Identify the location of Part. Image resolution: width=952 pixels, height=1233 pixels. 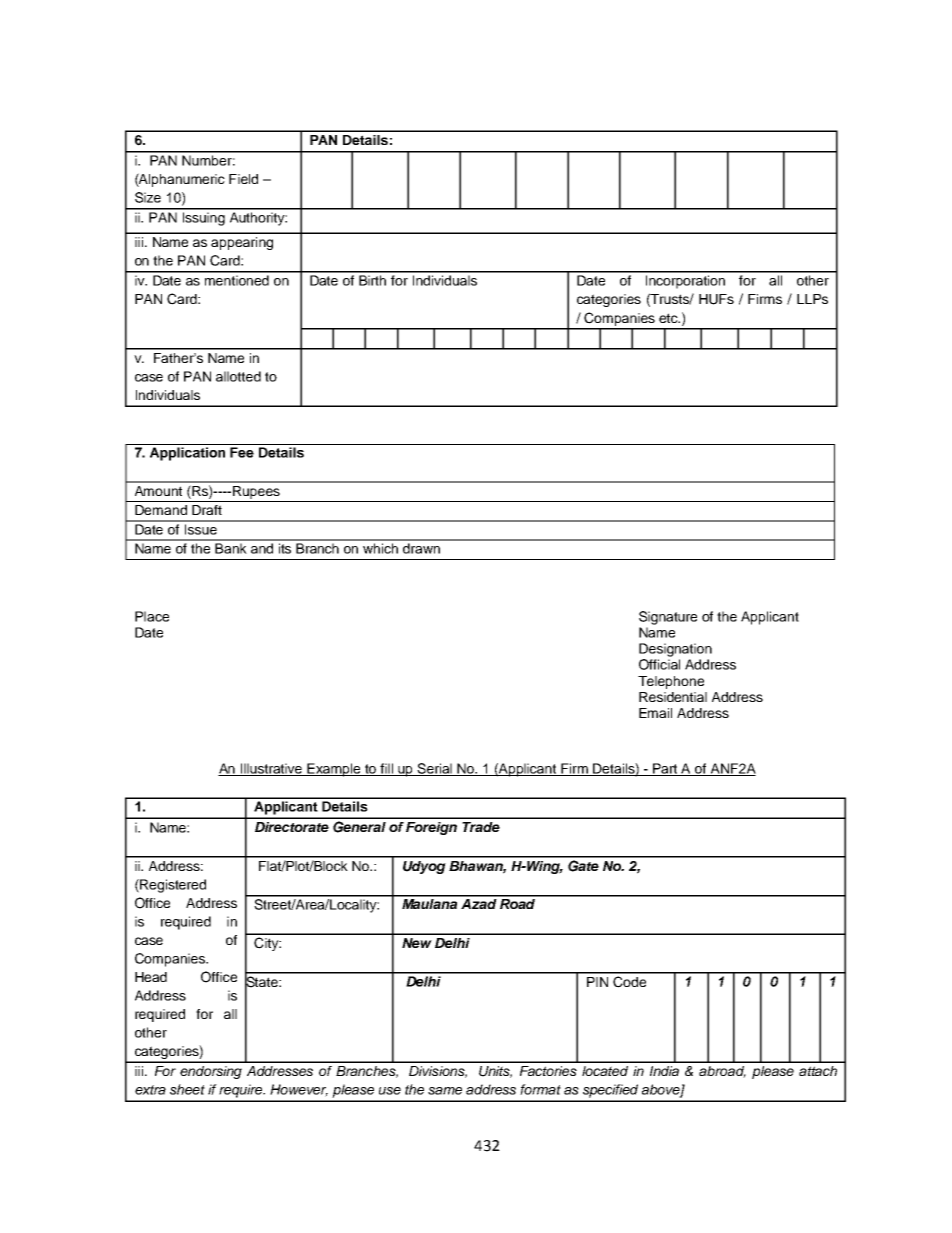
(665, 769).
